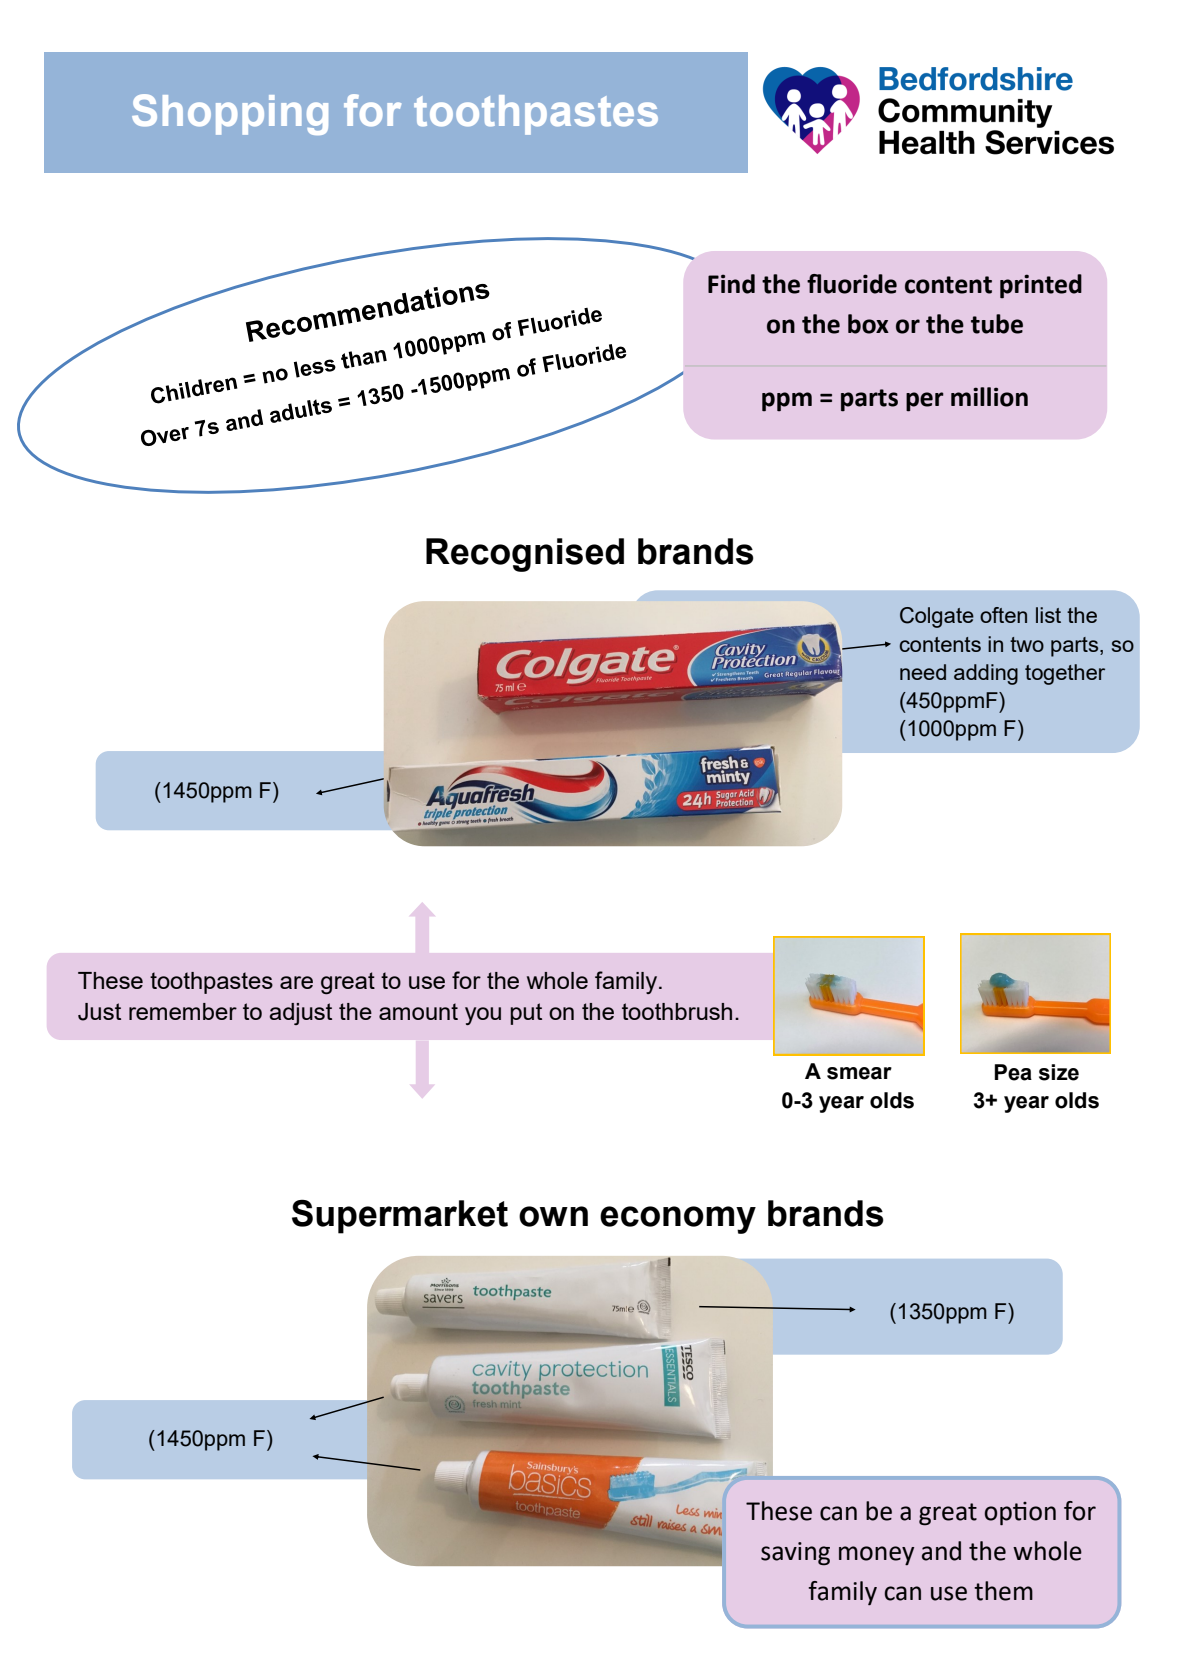 The image size is (1179, 1668). Describe the element at coordinates (525, 555) in the page. I see `Recognised` at that location.
